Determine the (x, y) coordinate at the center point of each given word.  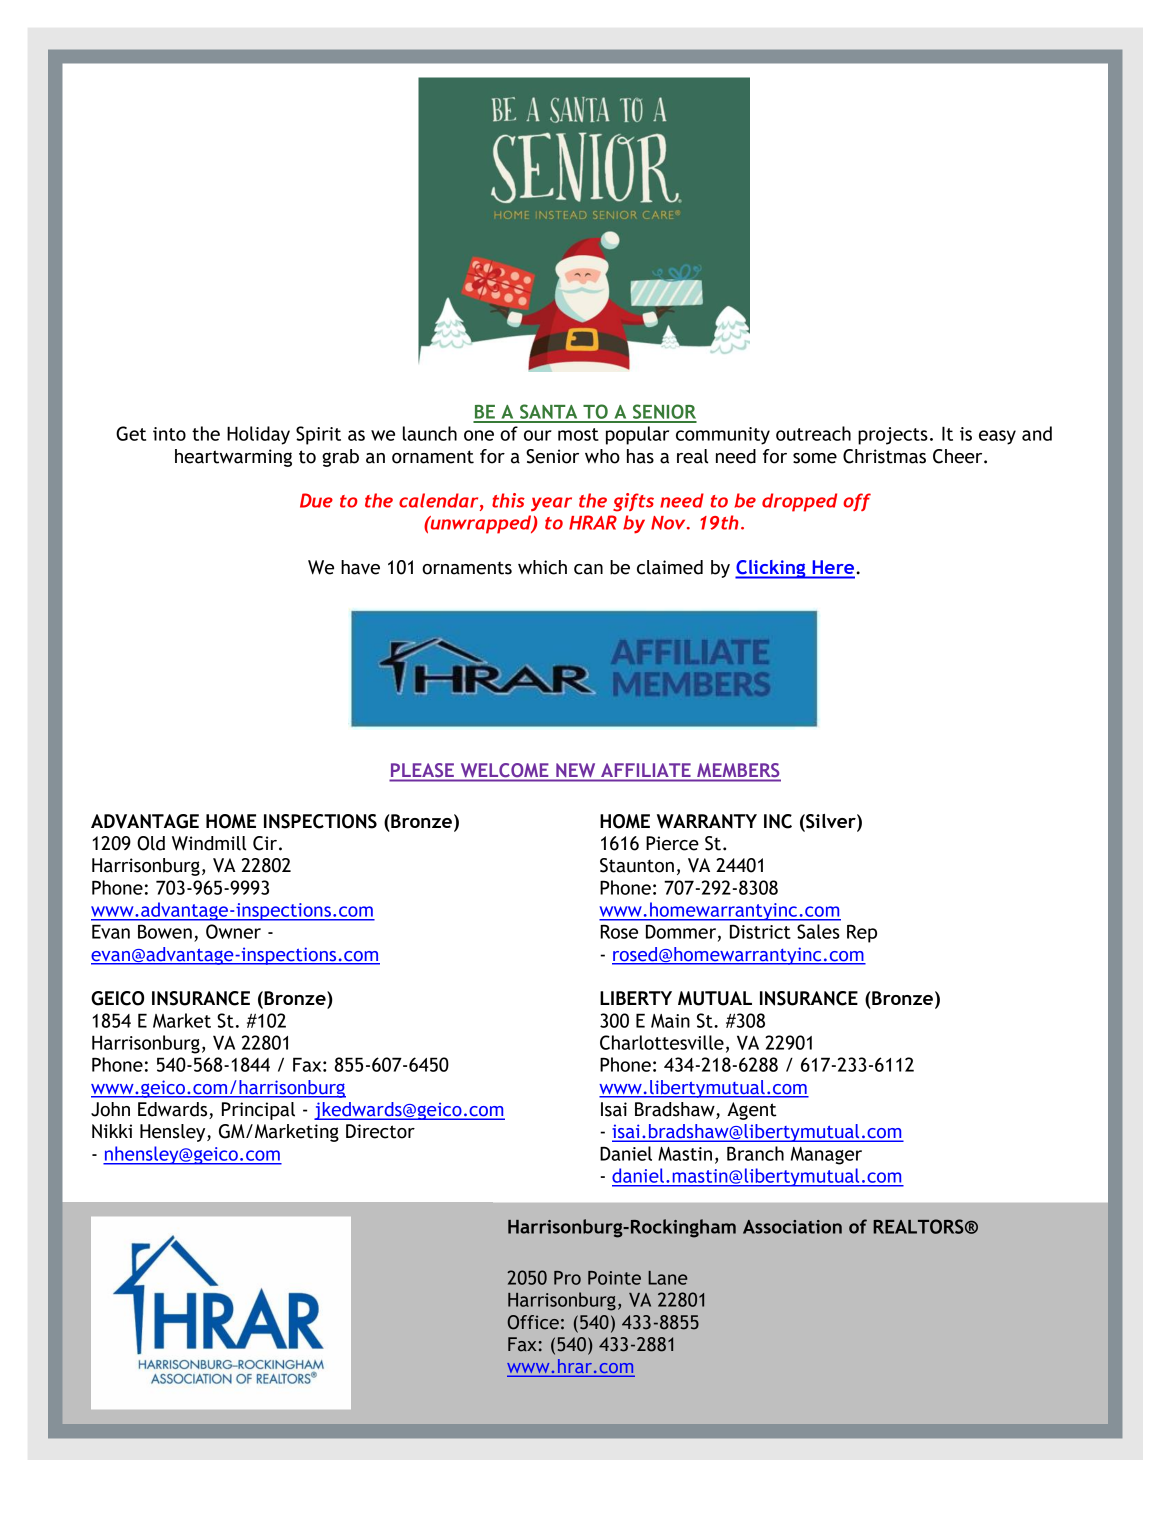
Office (533, 1322)
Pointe (614, 1278)
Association (792, 1227)
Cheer (959, 456)
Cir (266, 843)
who (602, 456)
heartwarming (233, 458)
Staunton (637, 865)
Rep (862, 933)
